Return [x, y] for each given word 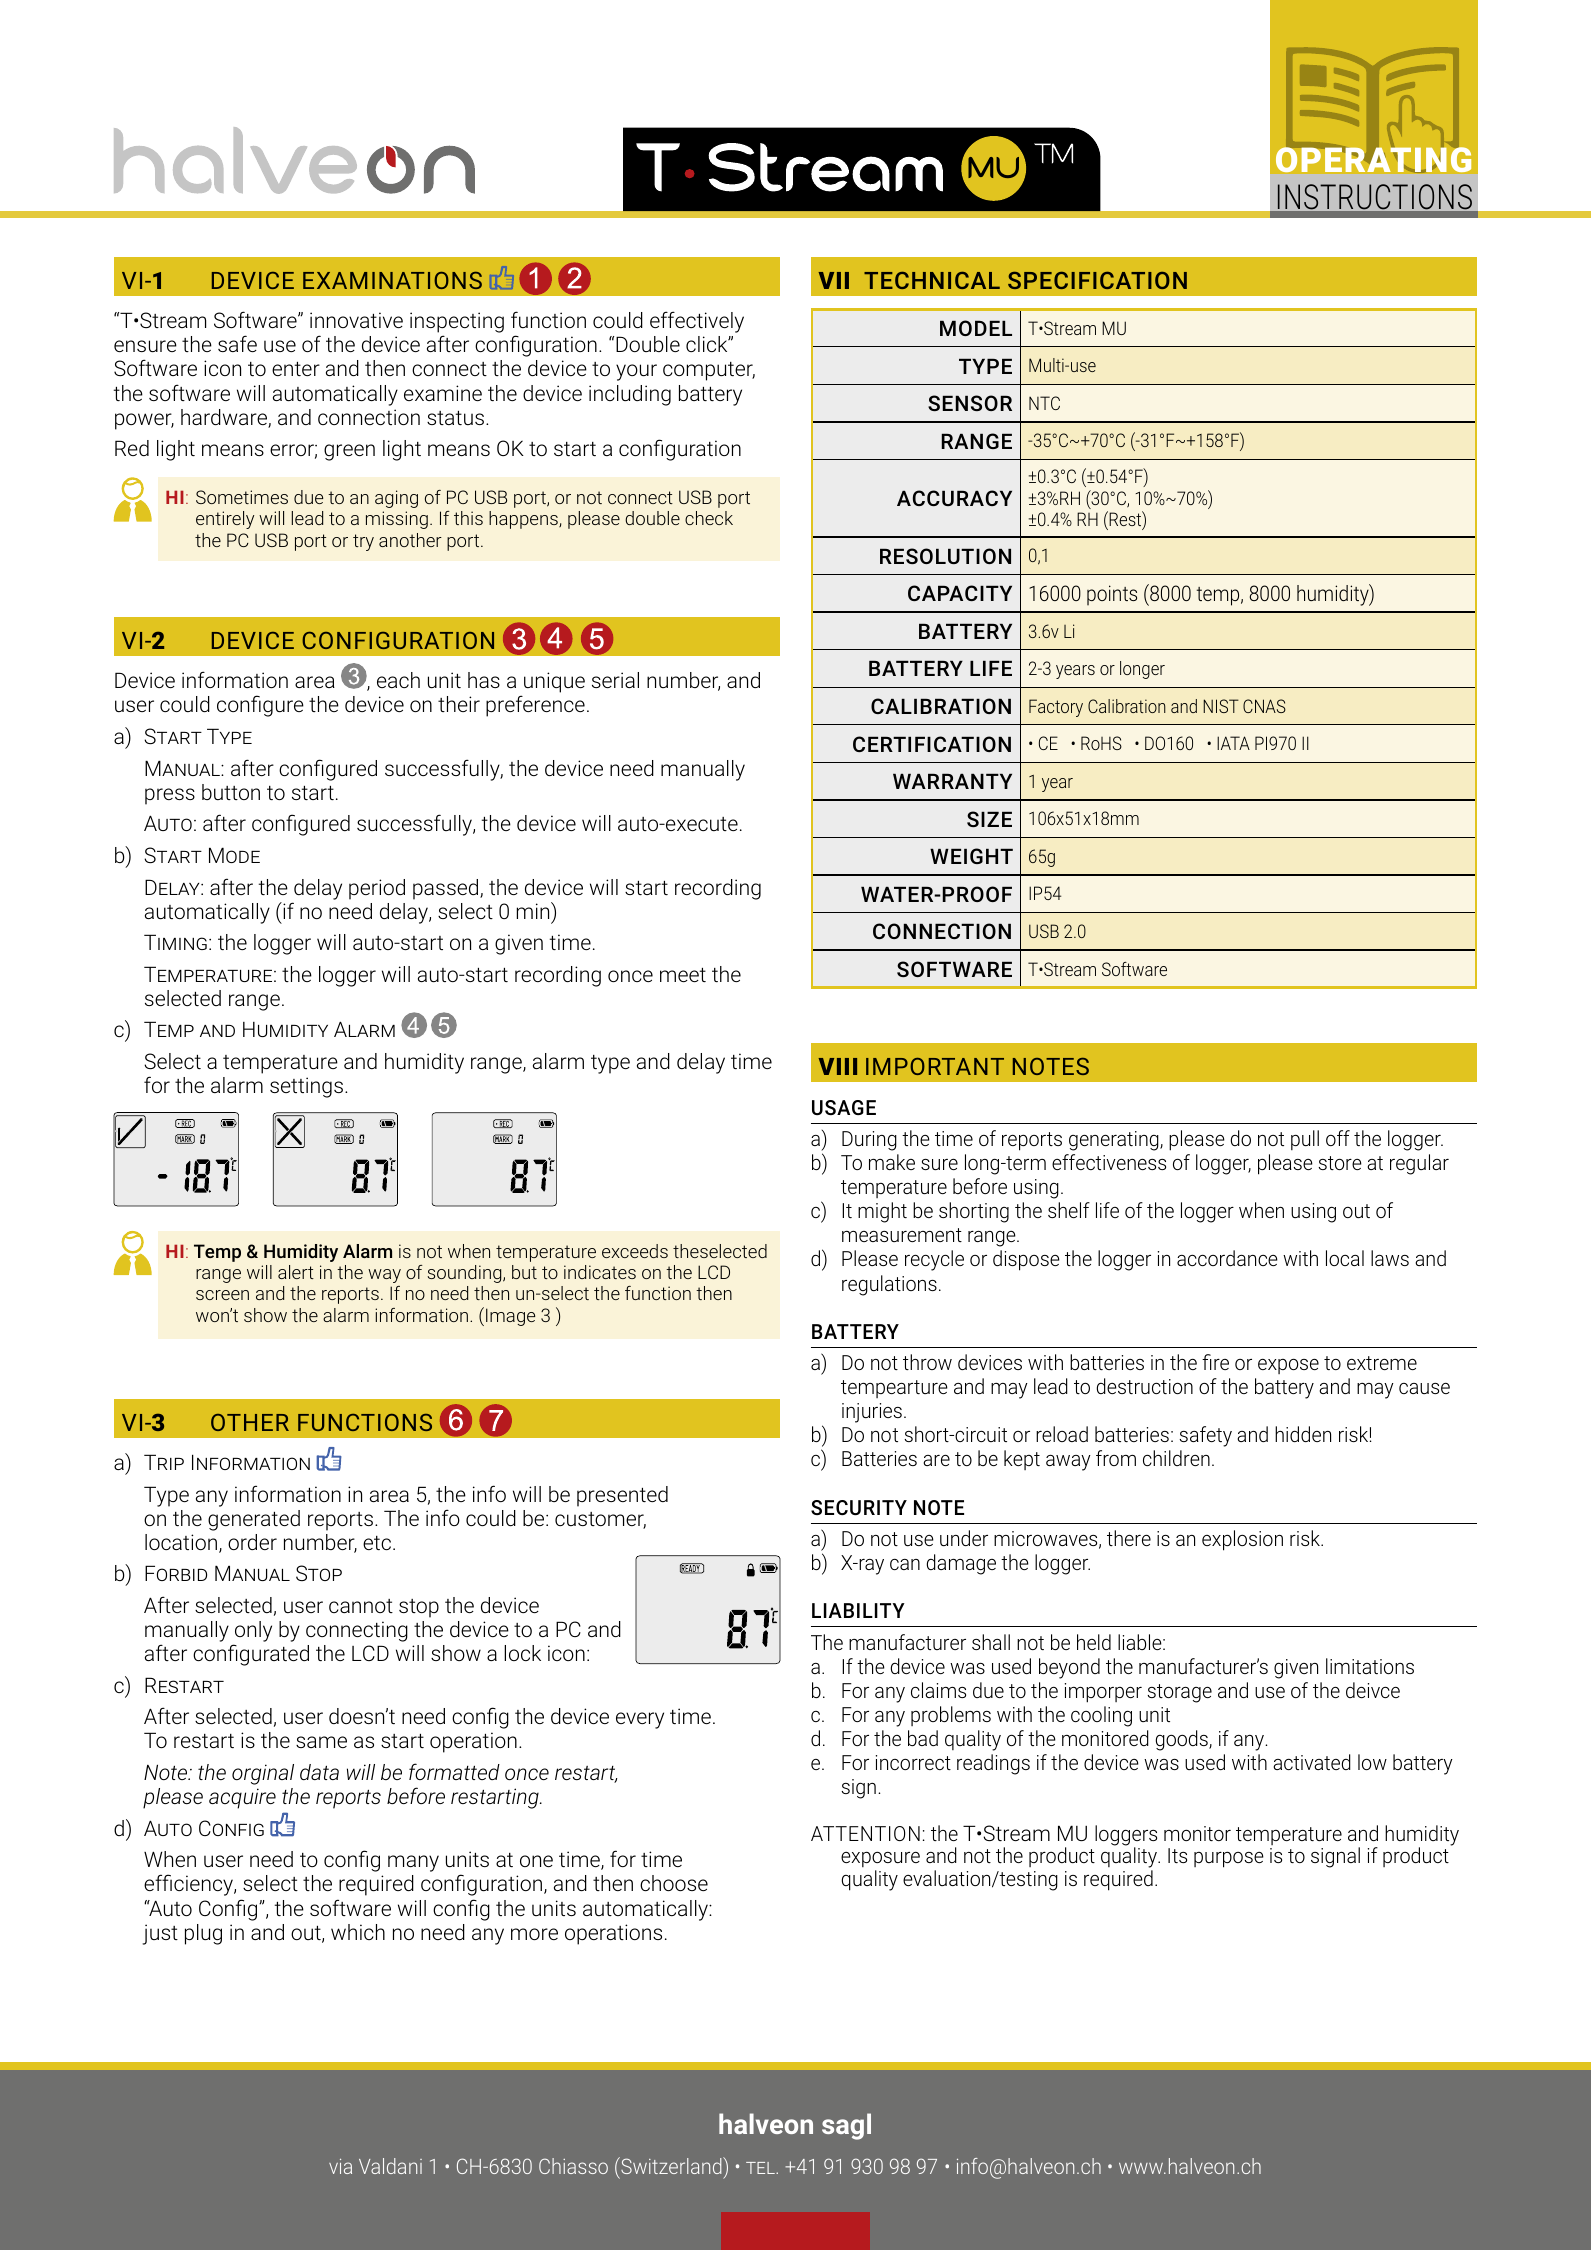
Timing [175, 942]
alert [296, 1272]
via [340, 2166]
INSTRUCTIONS [1375, 196]
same [321, 1742]
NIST [1221, 706]
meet [683, 975]
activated [1312, 1762]
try [363, 542]
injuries [872, 1413]
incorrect [913, 1762]
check [709, 518]
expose [1288, 1366]
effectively [697, 322]
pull [1305, 1140]
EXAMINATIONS [392, 280]
